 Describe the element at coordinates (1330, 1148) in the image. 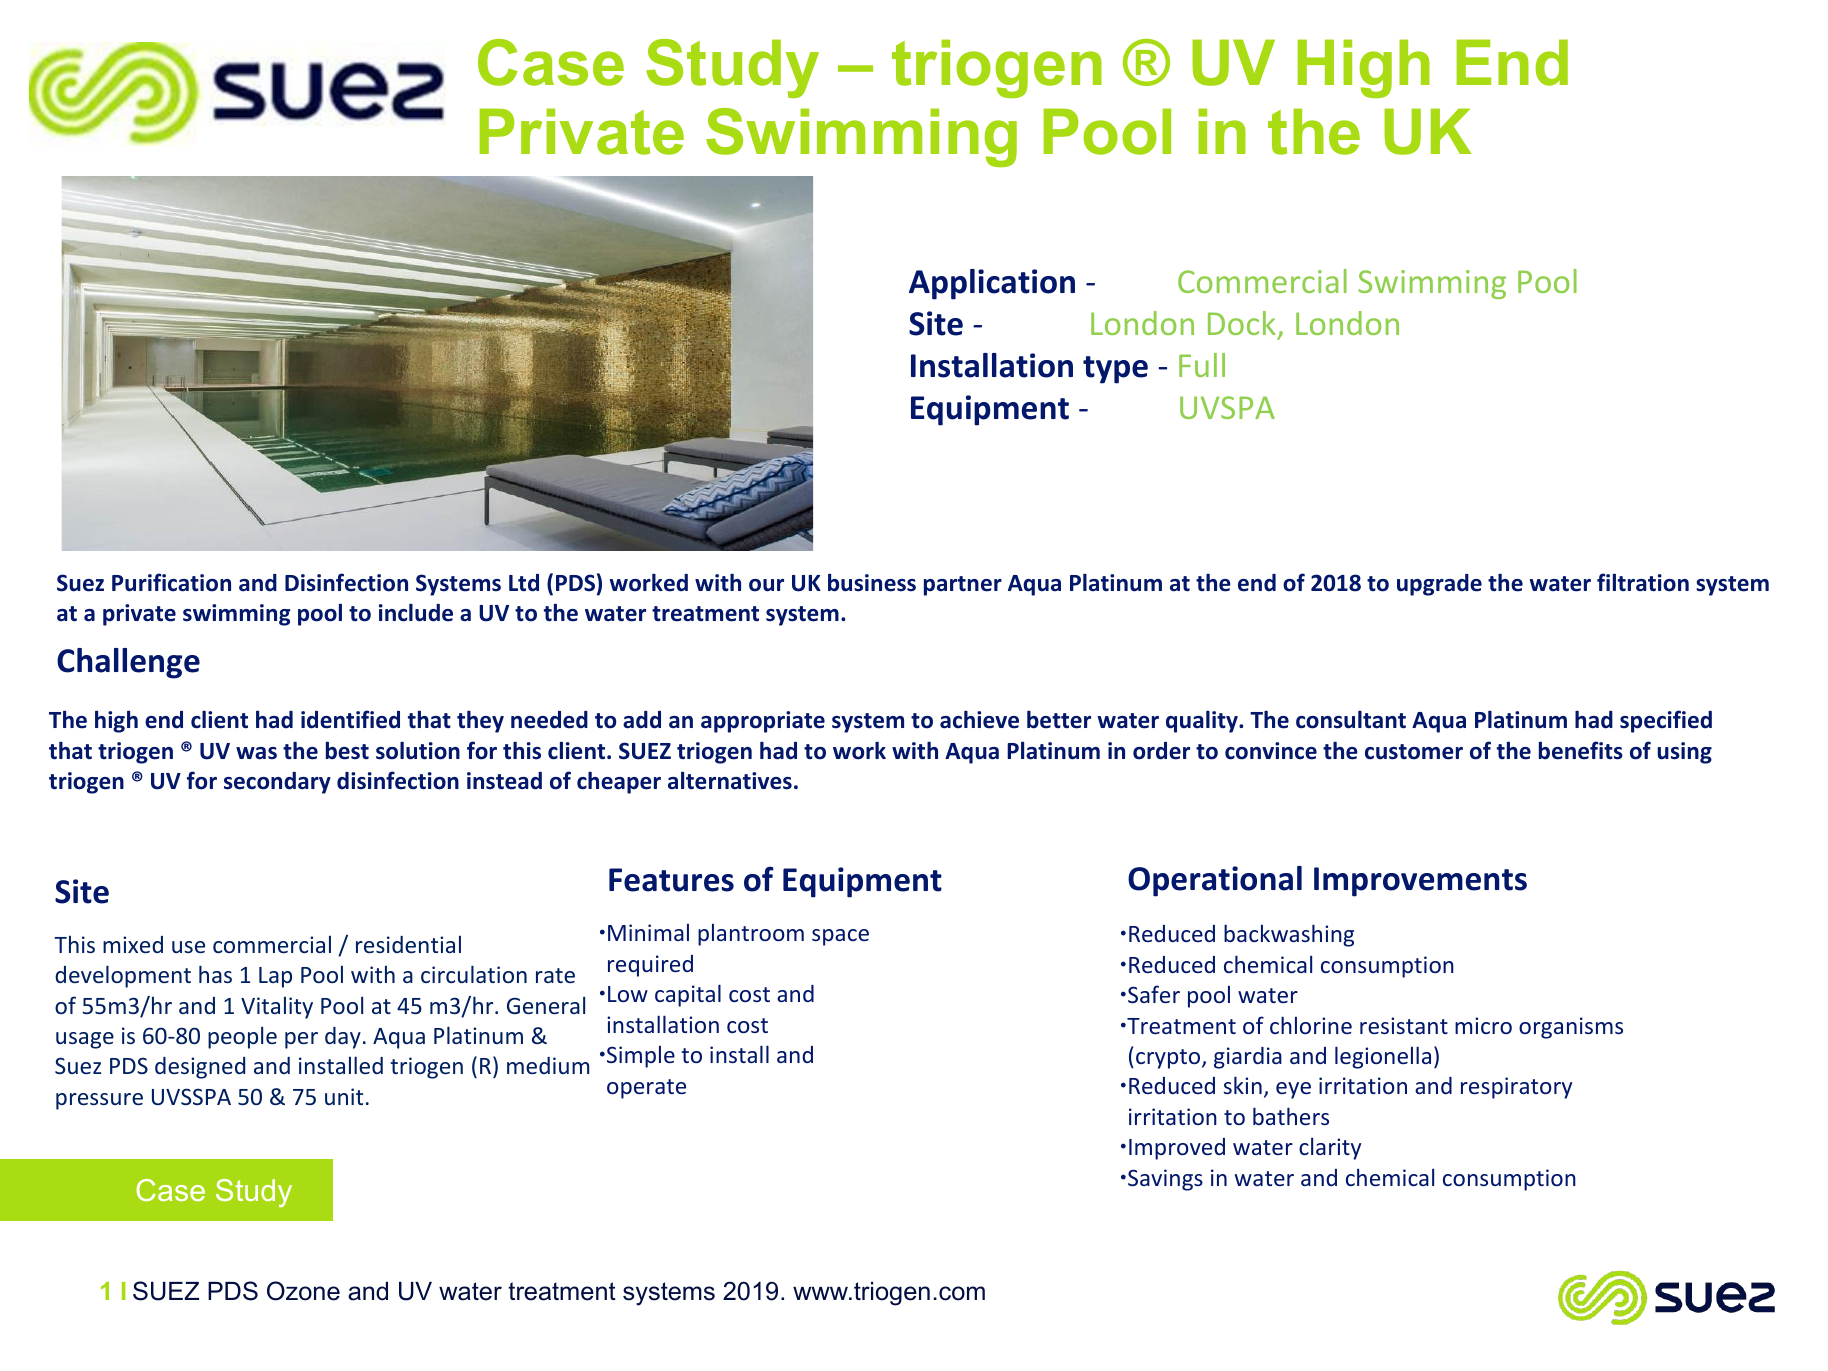

I see `clarity` at that location.
